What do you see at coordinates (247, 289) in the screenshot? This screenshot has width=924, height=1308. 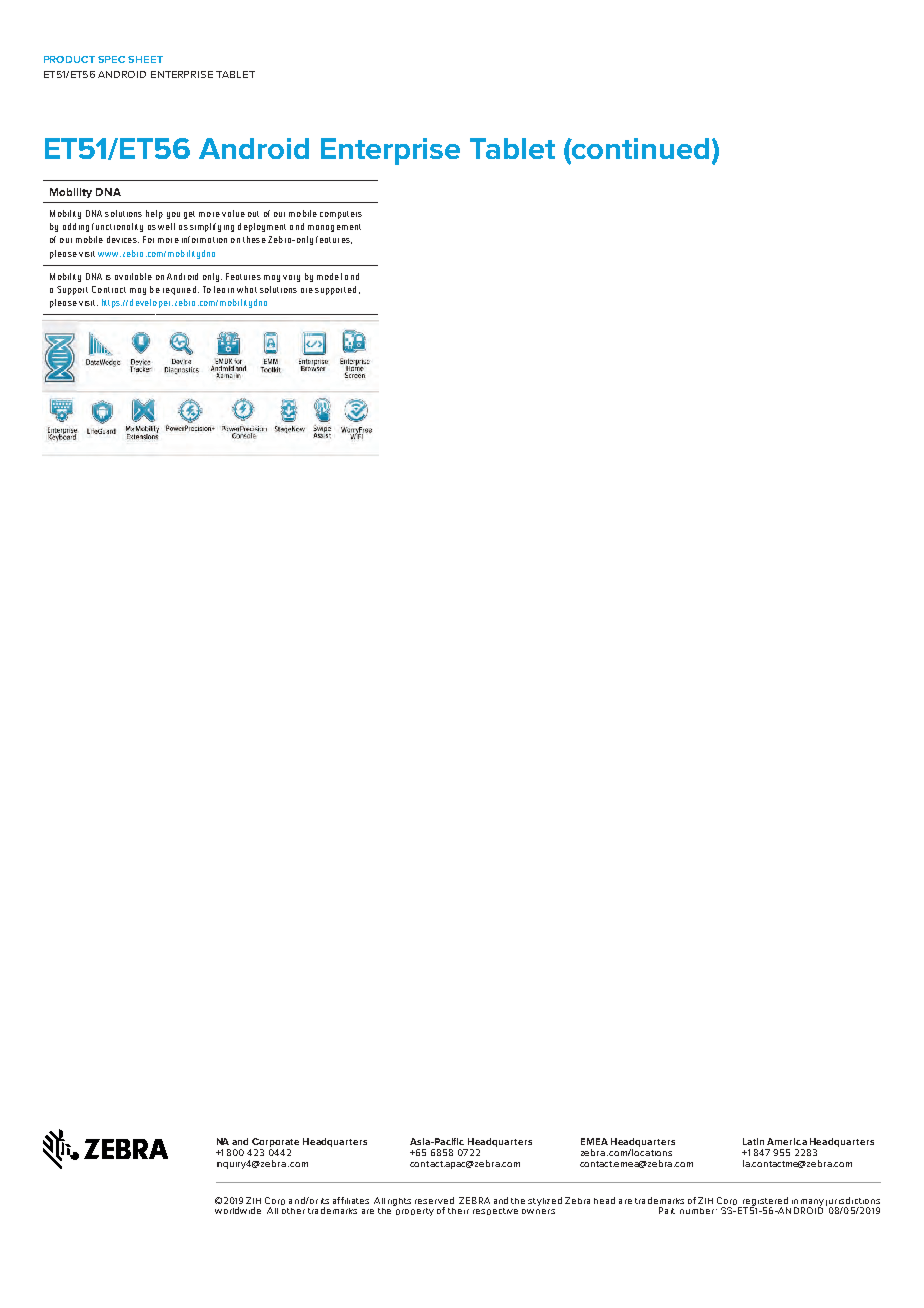 I see `what` at bounding box center [247, 289].
